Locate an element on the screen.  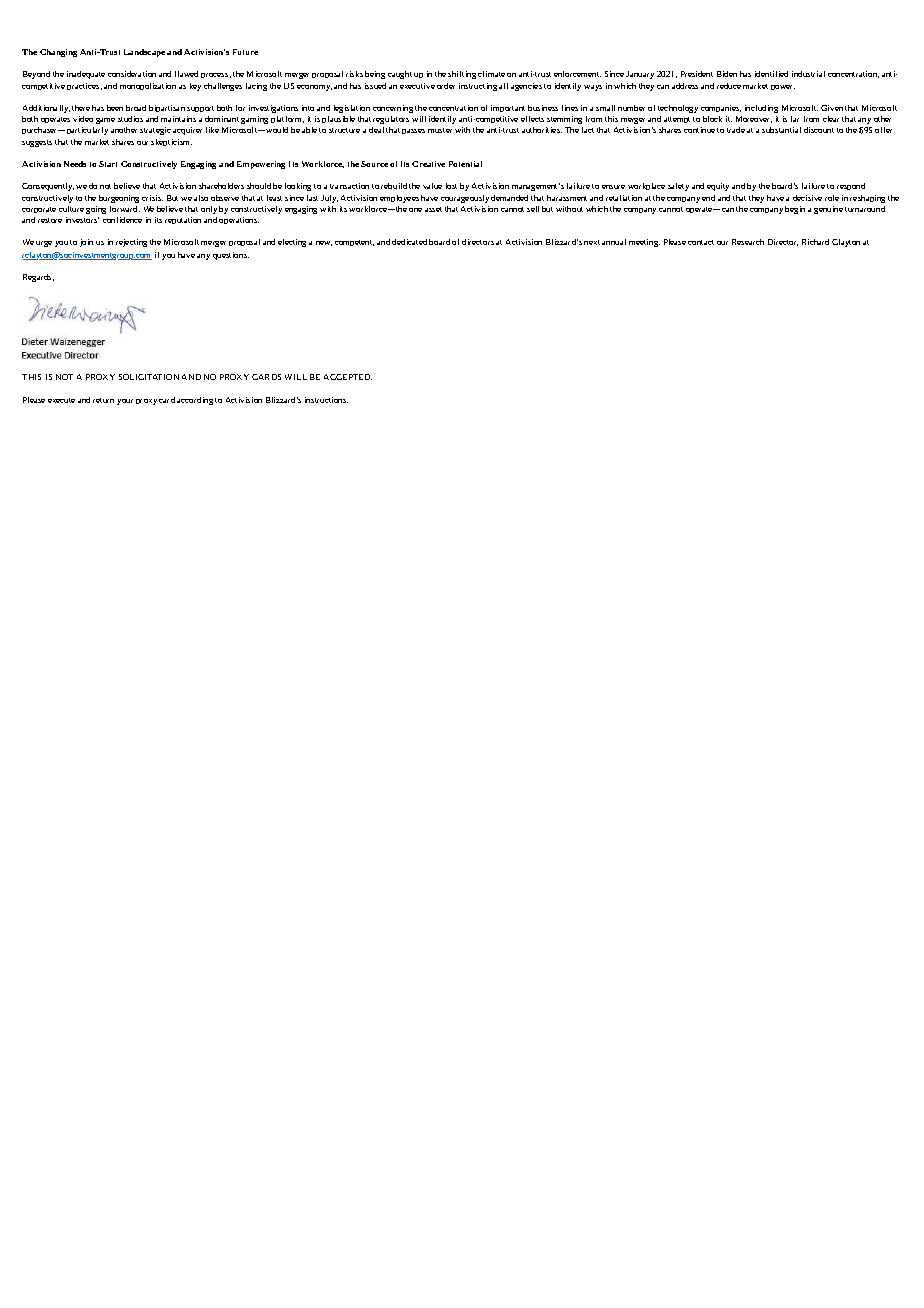
ACCEPTED is located at coordinates (348, 377).
